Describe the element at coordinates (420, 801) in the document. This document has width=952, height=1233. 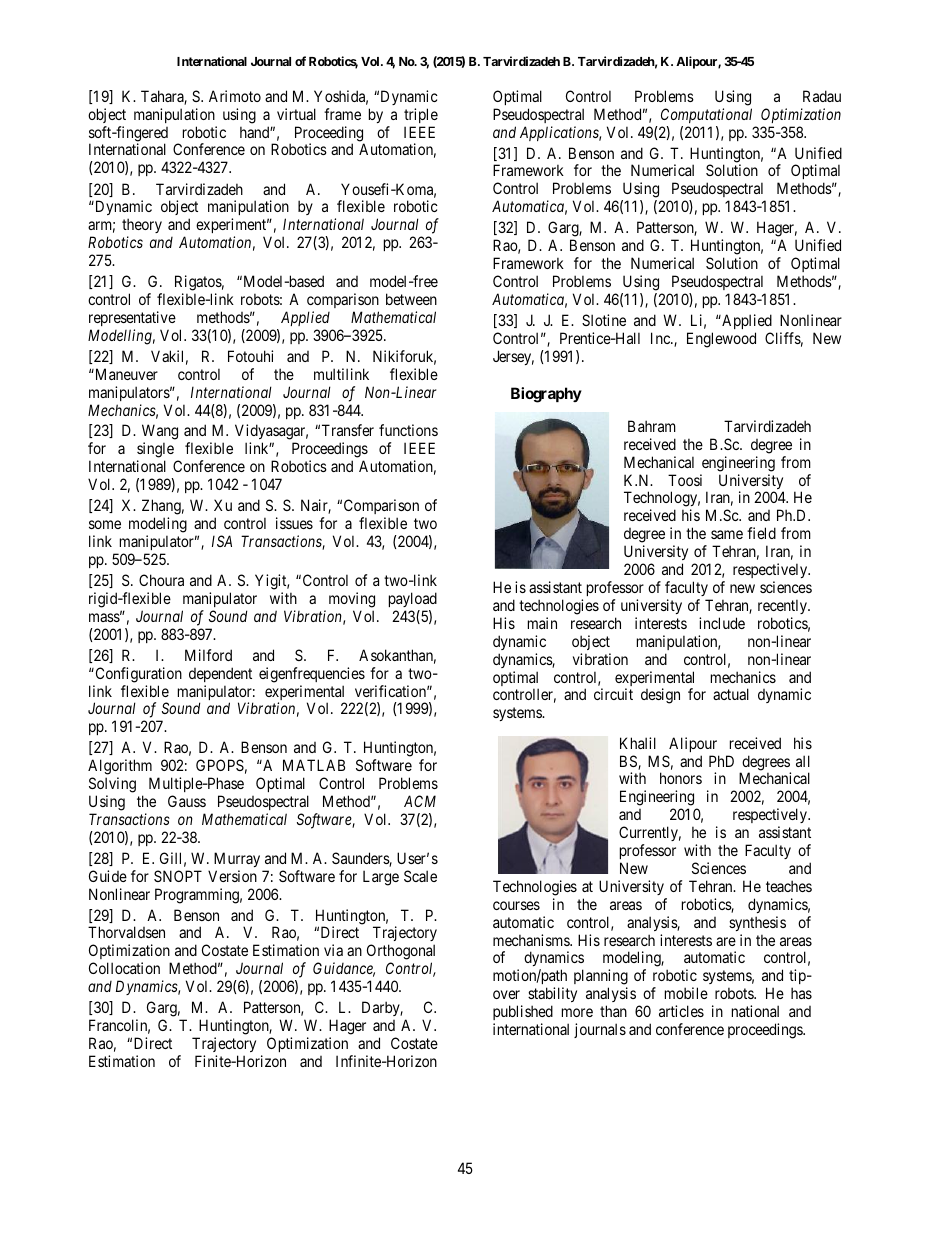
I see `ACM` at that location.
